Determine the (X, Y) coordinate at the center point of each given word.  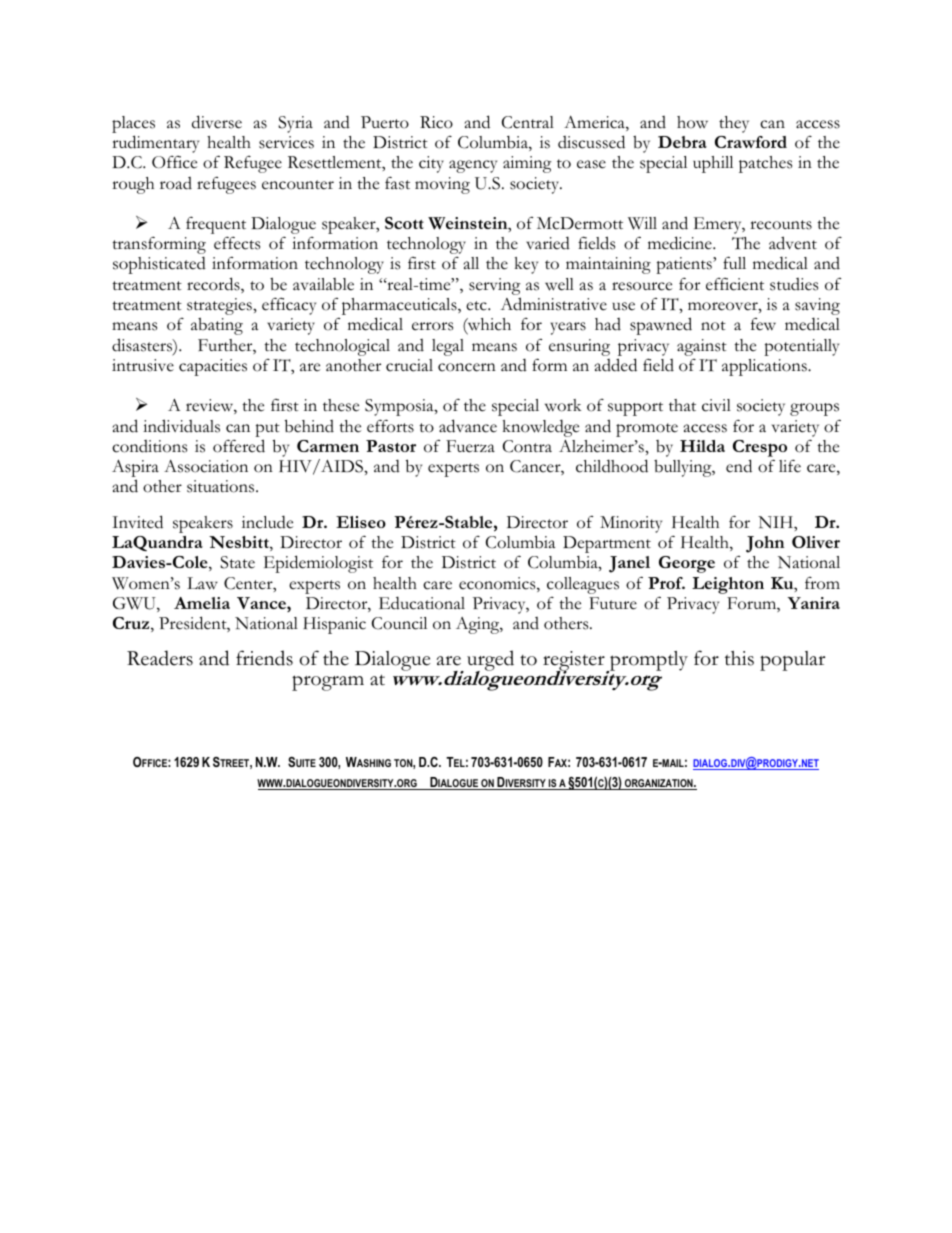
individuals (181, 426)
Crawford (751, 142)
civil (716, 405)
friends (264, 658)
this (739, 658)
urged (490, 662)
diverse (217, 122)
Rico (436, 122)
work (563, 405)
